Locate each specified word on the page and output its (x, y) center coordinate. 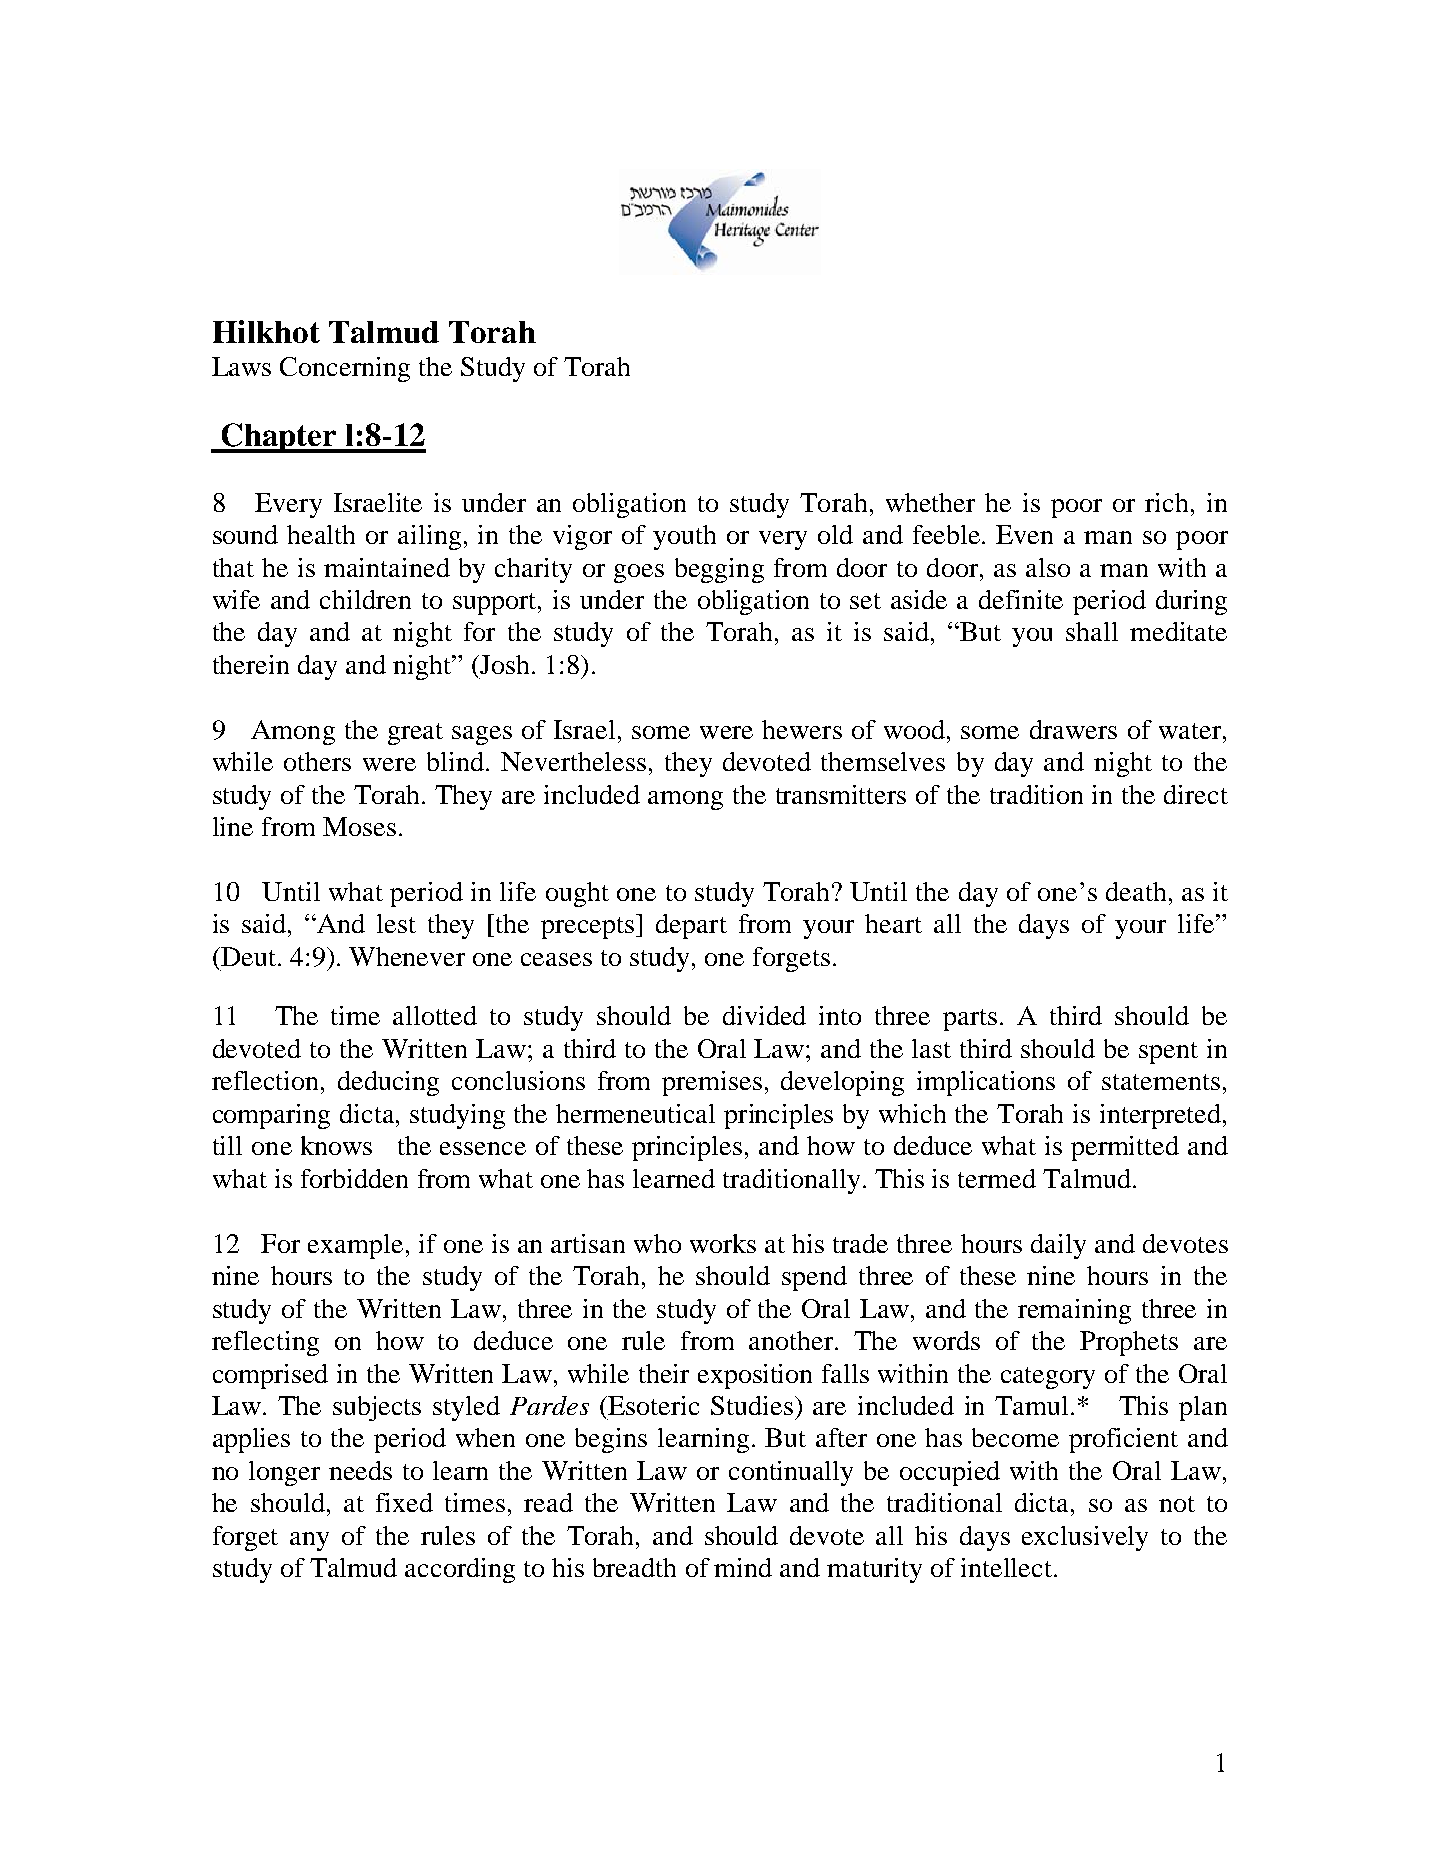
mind (743, 1567)
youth (684, 537)
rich (1168, 502)
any (309, 1541)
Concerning (345, 369)
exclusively (1085, 1538)
